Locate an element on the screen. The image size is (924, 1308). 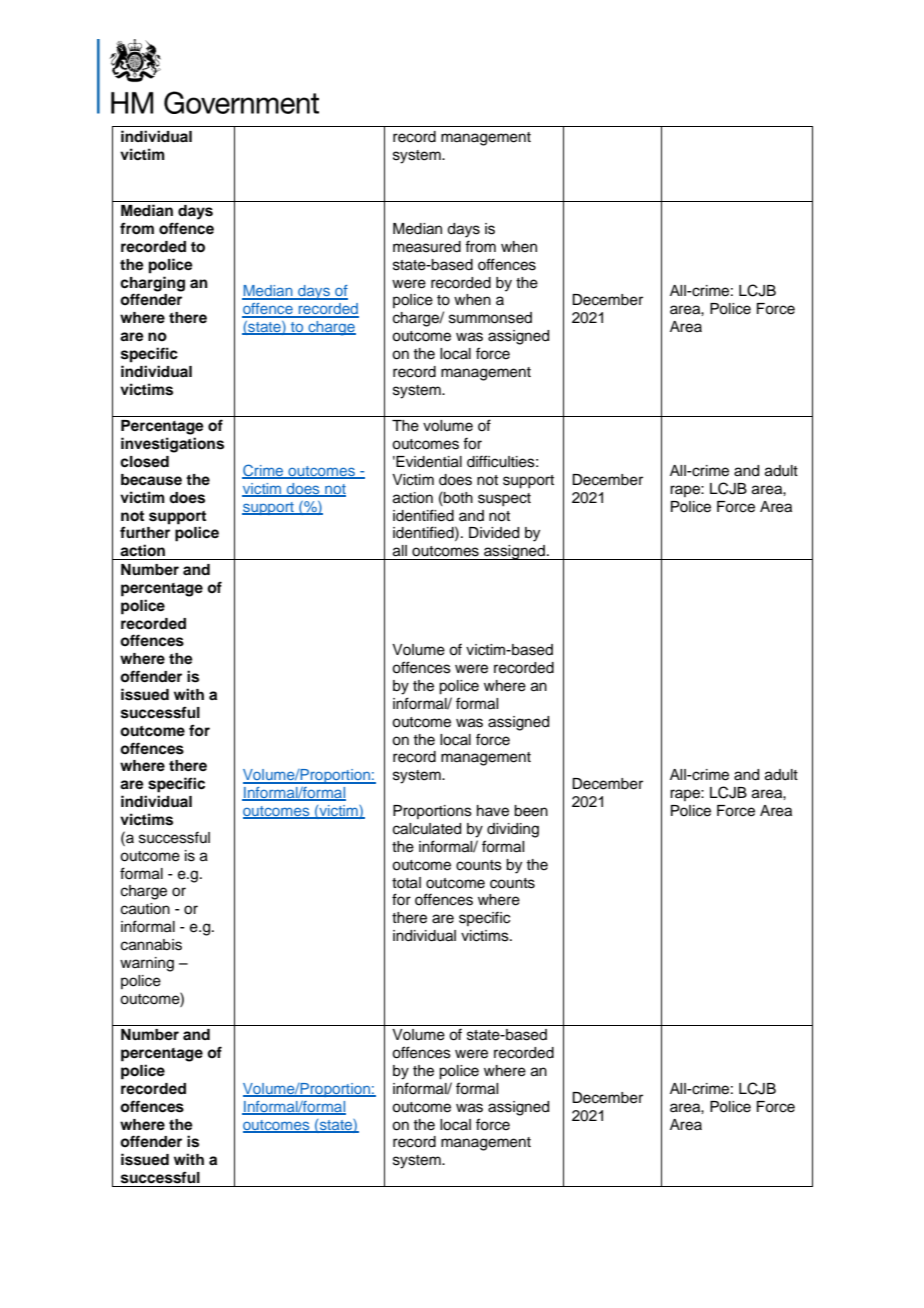
both is located at coordinates (457, 497).
